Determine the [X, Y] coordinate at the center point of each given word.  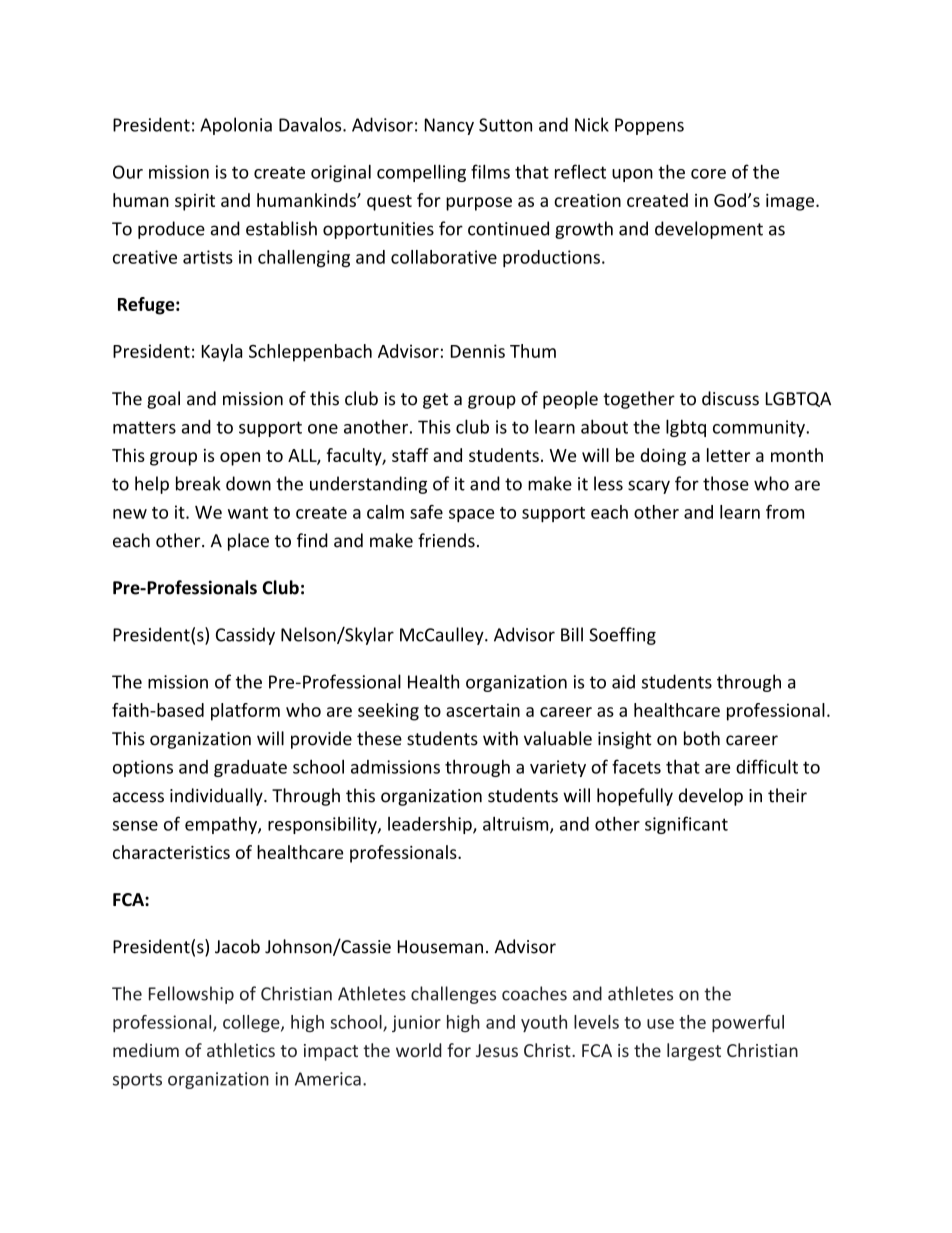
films [490, 171]
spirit [195, 202]
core [708, 174]
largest [694, 1052]
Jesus [497, 1050]
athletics [241, 1050]
